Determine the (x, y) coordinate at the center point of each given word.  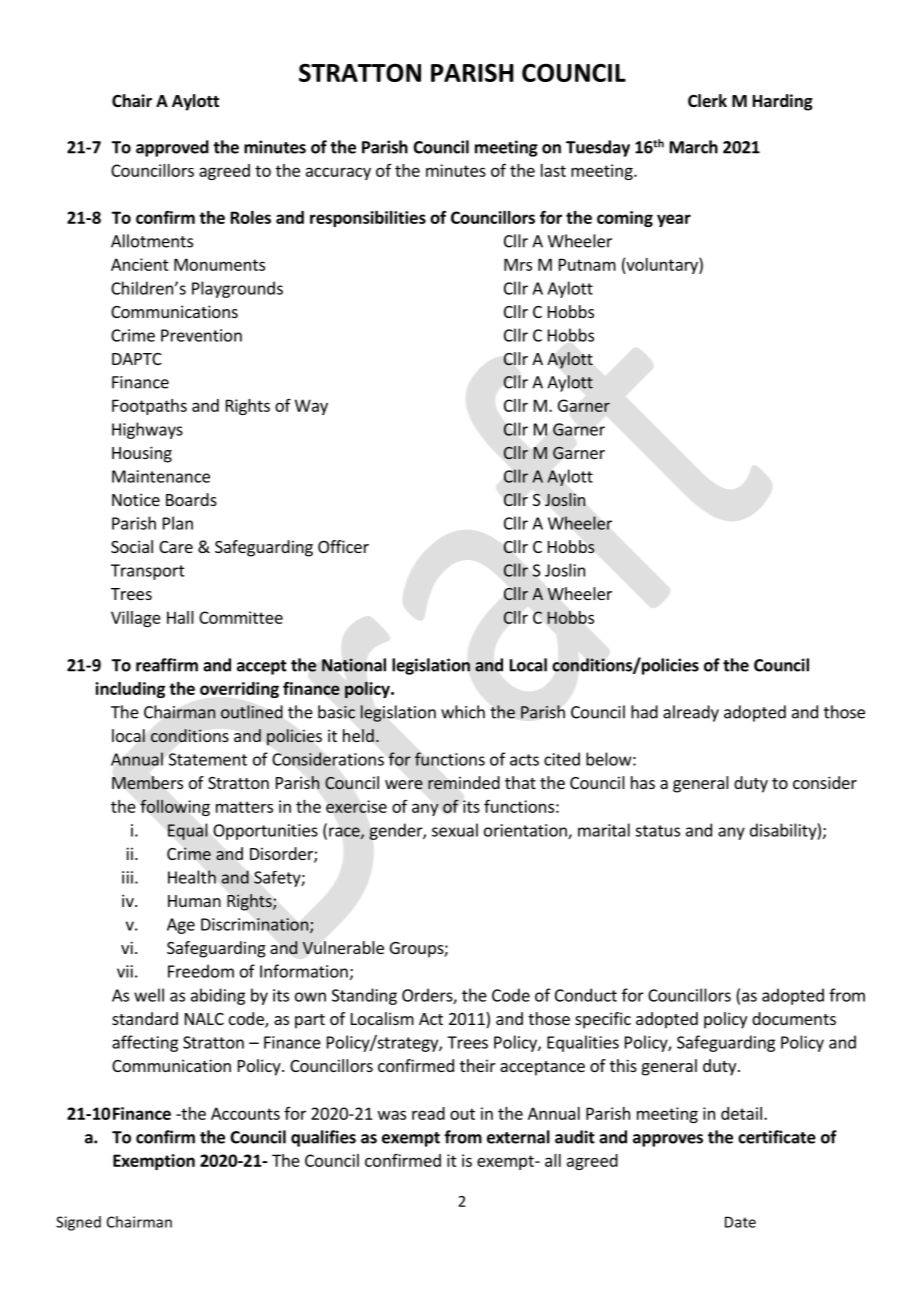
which (463, 712)
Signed (78, 1223)
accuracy (338, 173)
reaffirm (167, 665)
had (644, 712)
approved (172, 148)
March (694, 147)
